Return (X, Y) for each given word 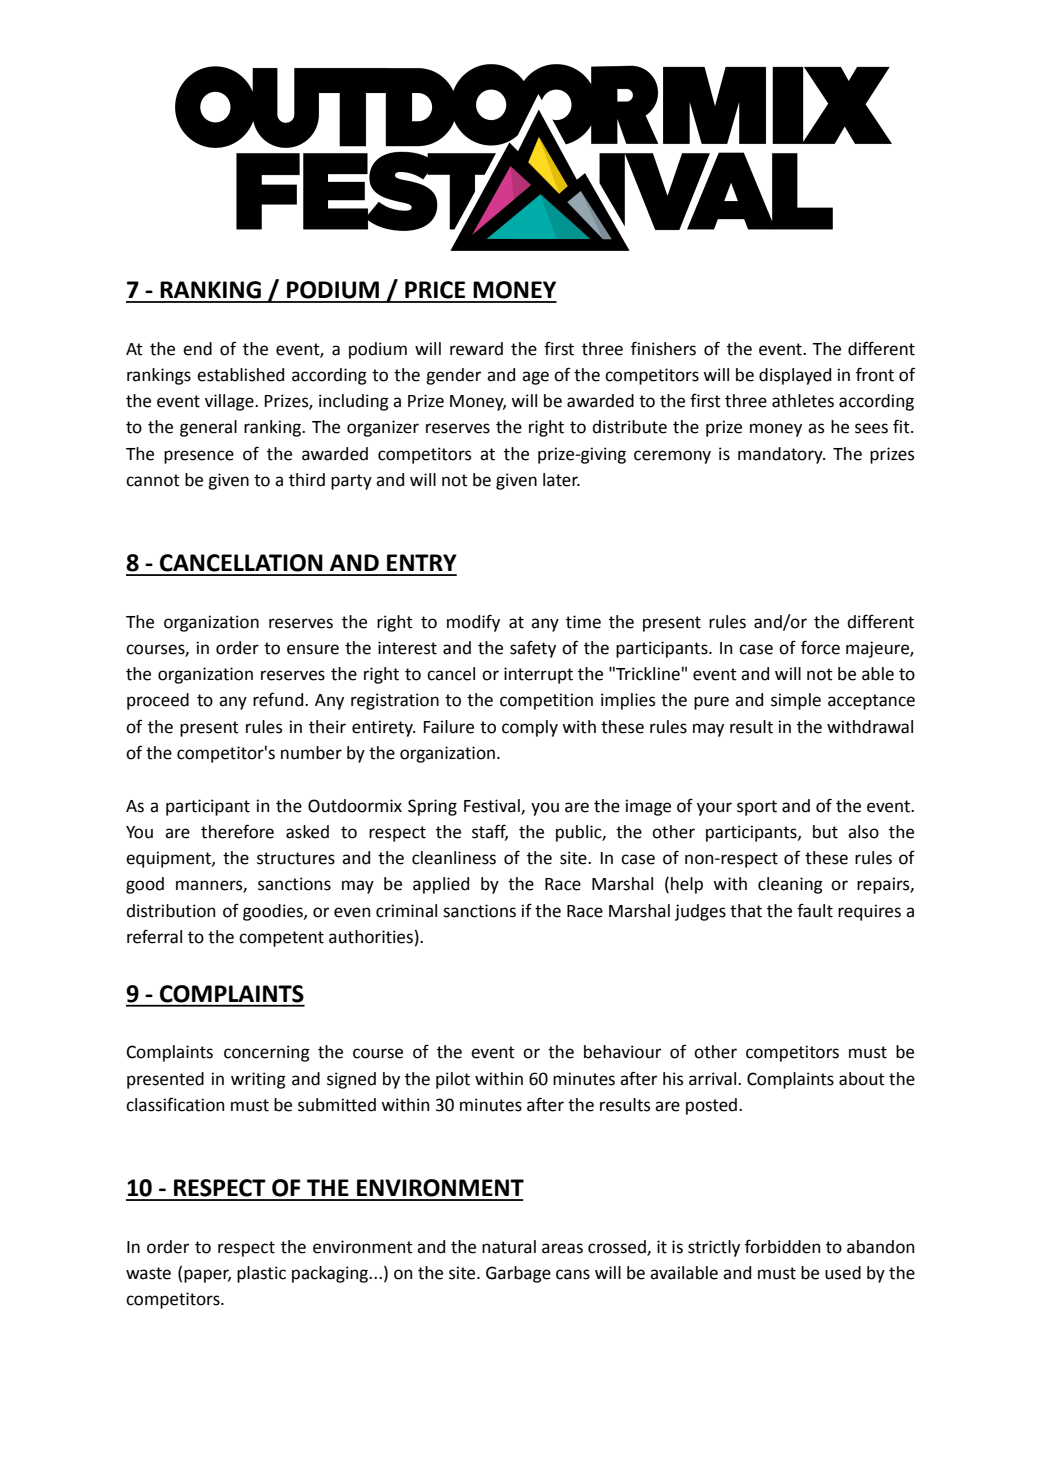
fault (815, 910)
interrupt (538, 675)
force (820, 647)
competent (281, 939)
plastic (261, 1274)
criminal (406, 911)
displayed (795, 376)
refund (278, 699)
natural (509, 1247)
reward (476, 349)
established (240, 375)
